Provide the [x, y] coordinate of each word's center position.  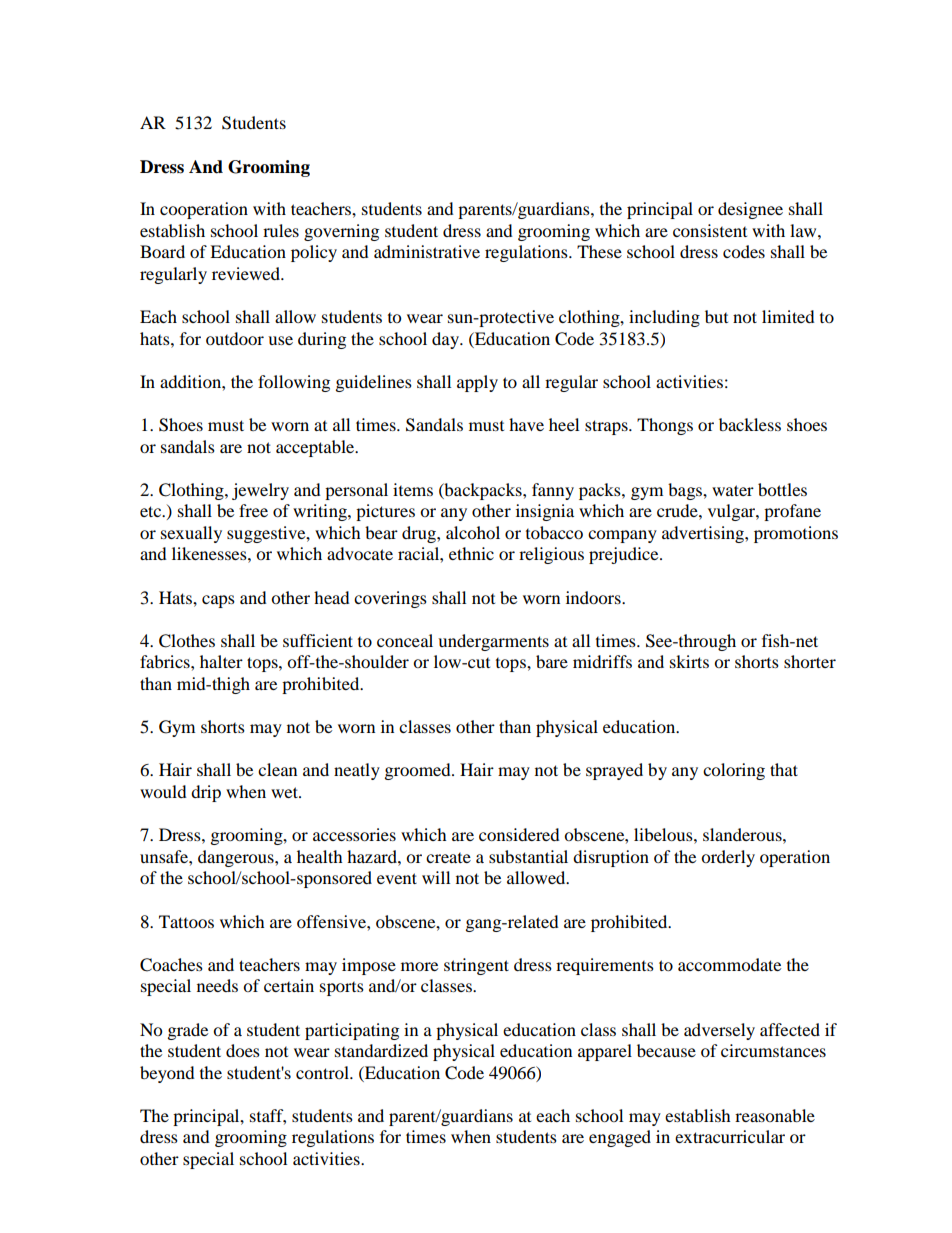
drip [206, 793]
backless [750, 424]
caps [218, 601]
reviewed [247, 273]
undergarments [493, 642]
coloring [734, 771]
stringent [476, 966]
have [526, 424]
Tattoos [186, 921]
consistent [710, 230]
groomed [419, 771]
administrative [427, 251]
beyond [167, 1074]
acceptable [316, 448]
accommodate [729, 964]
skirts [689, 661]
